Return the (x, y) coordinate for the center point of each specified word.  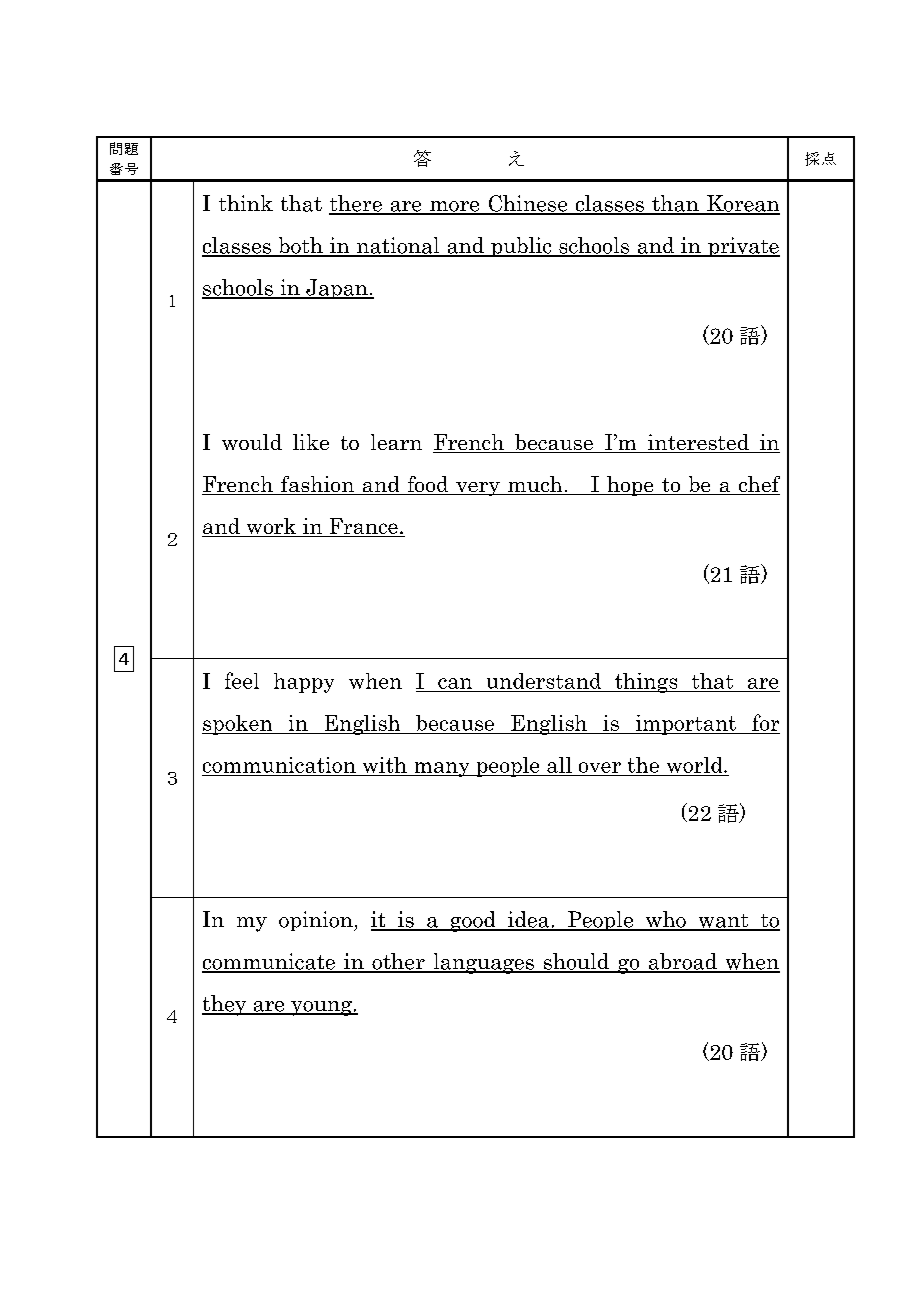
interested (698, 443)
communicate (269, 962)
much (535, 485)
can (455, 683)
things (646, 683)
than (675, 204)
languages (483, 963)
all (559, 765)
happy (304, 683)
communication (279, 765)
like (311, 442)
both (300, 246)
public (521, 247)
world (696, 765)
